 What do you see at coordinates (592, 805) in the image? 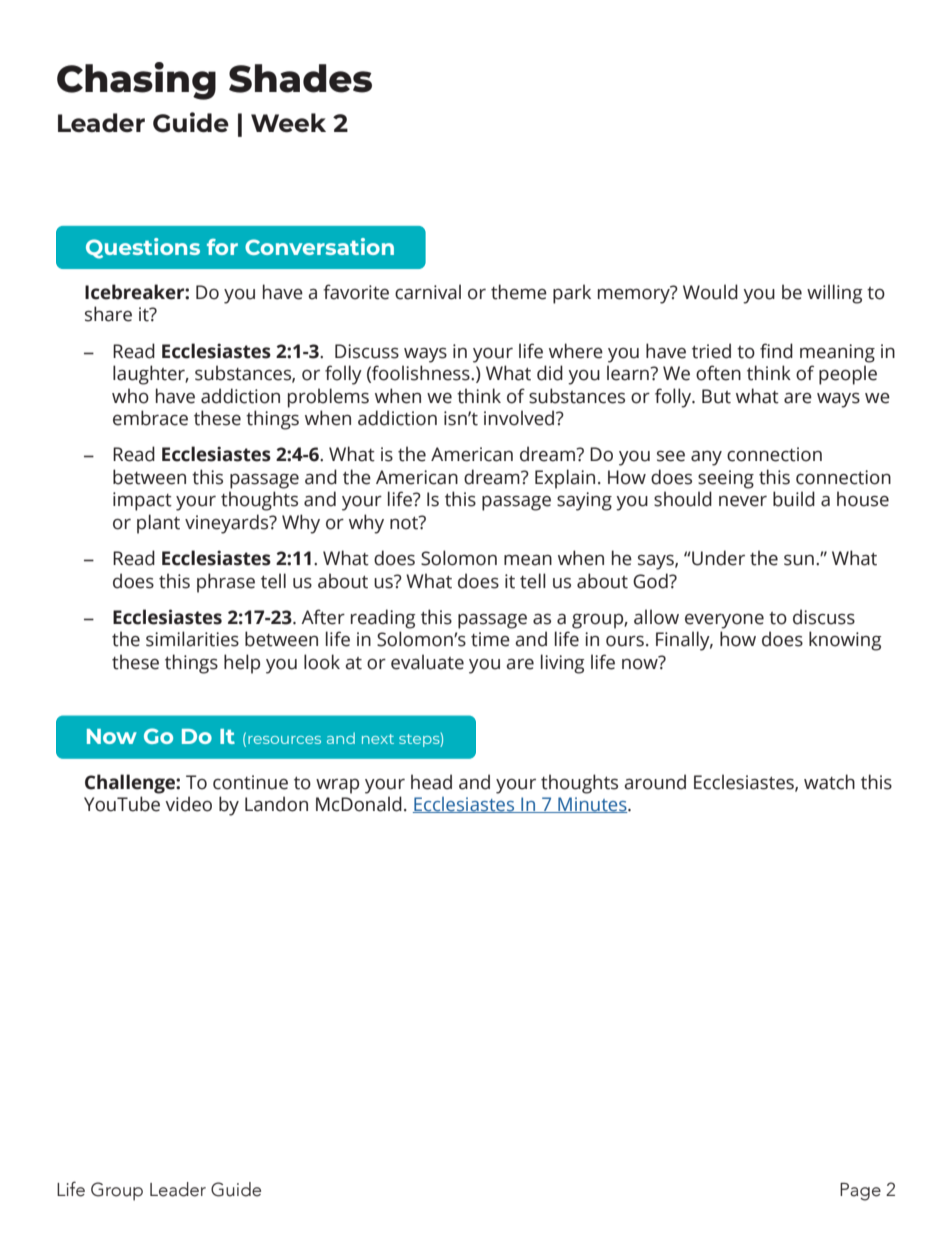
I see `Minutes` at bounding box center [592, 805].
